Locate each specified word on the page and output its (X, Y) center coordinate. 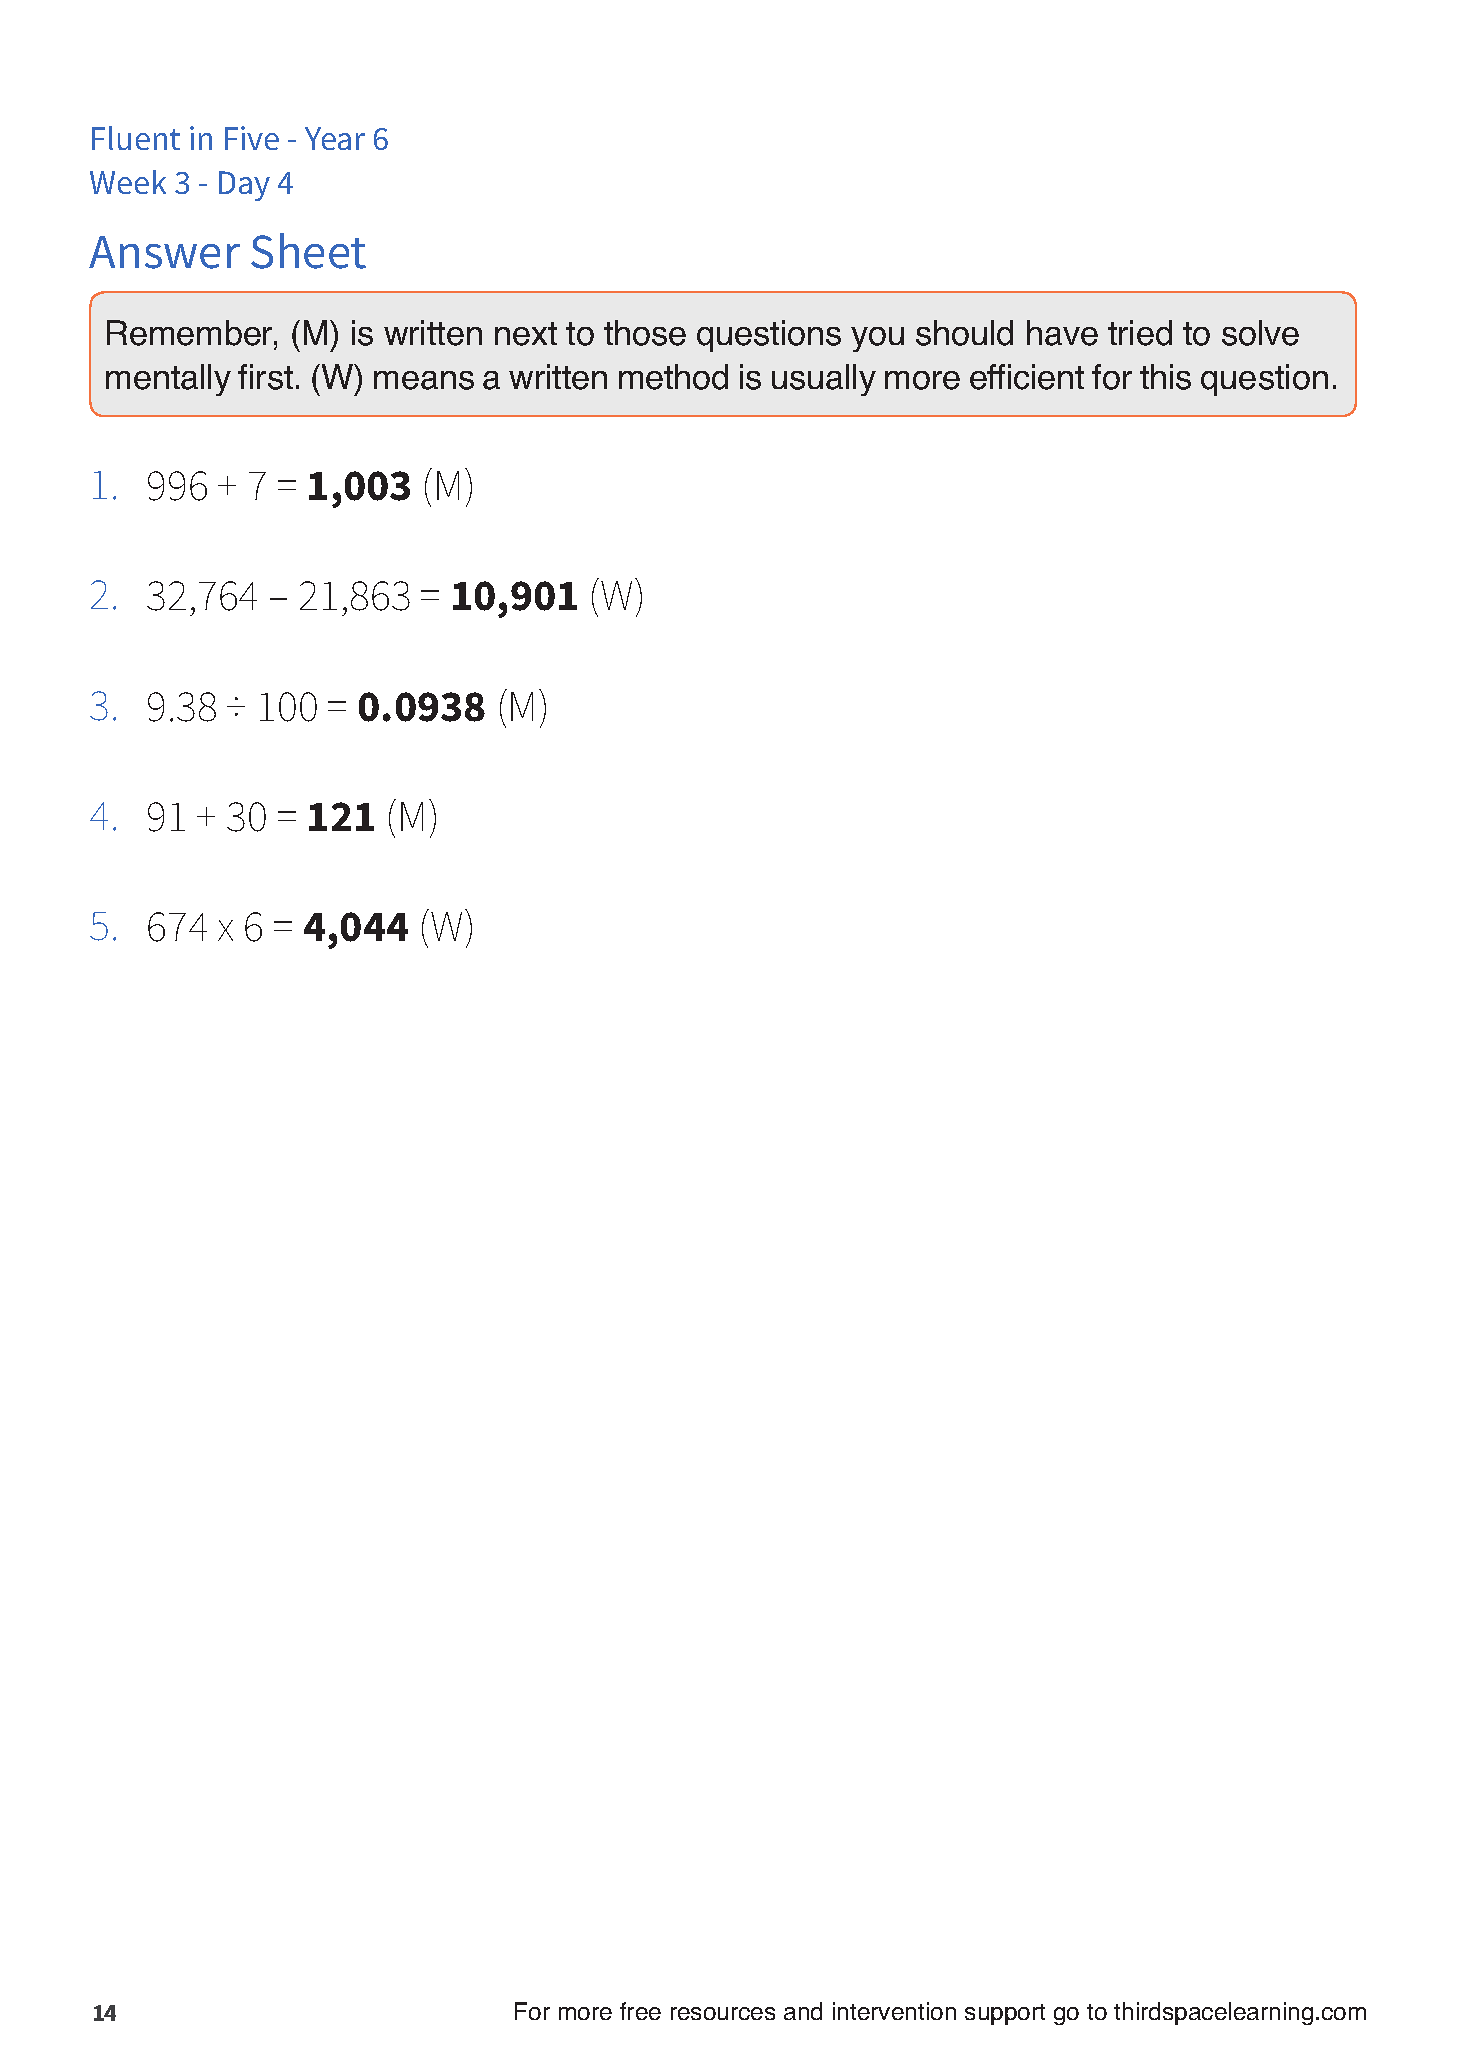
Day (244, 186)
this (1165, 377)
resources (723, 2013)
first (265, 377)
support (1005, 2014)
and (803, 2011)
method (673, 377)
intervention (894, 2011)
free (640, 2011)
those (645, 333)
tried (1140, 333)
